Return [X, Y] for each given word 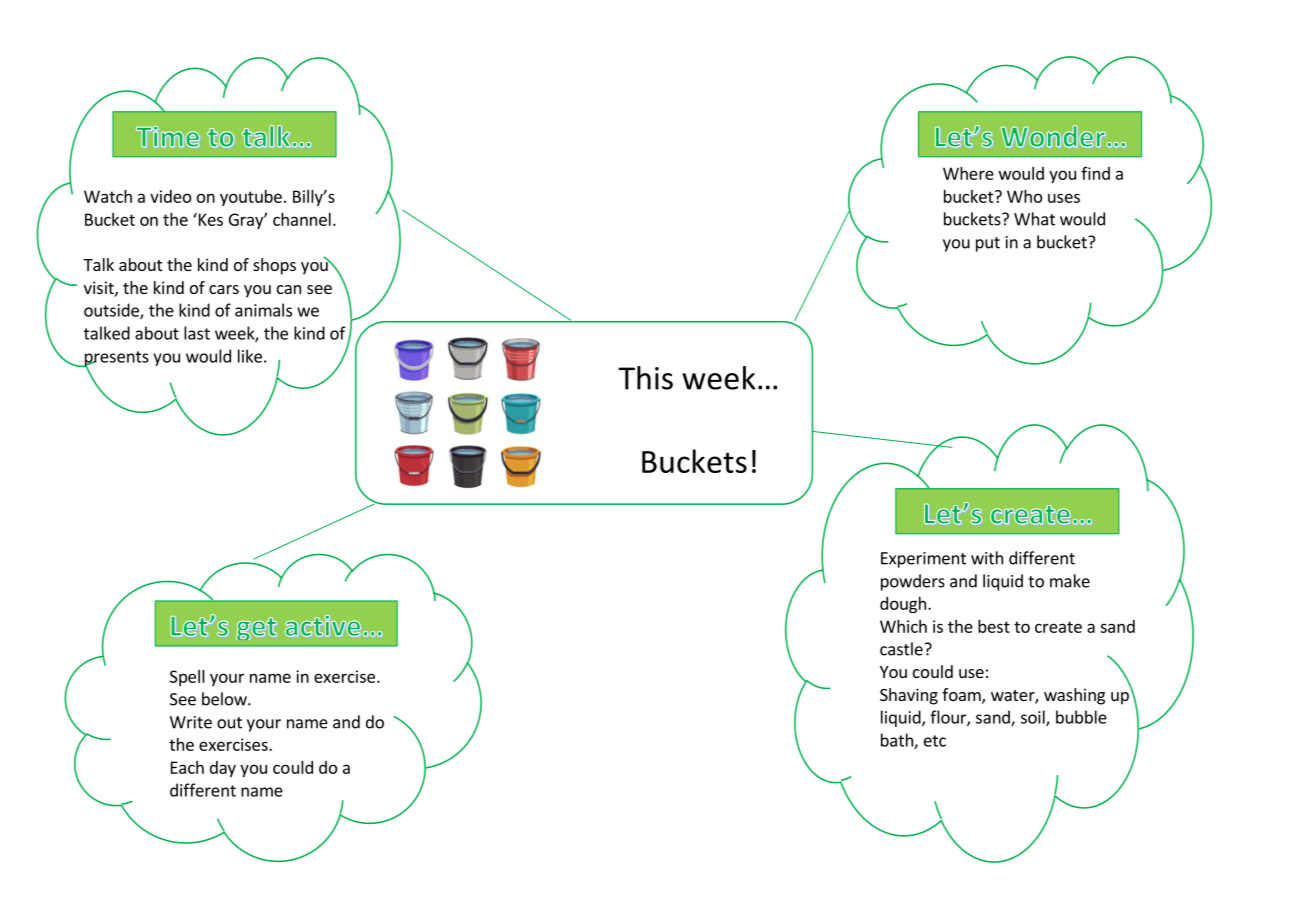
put [988, 244]
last [197, 333]
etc [935, 741]
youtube [251, 198]
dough [903, 605]
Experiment [923, 560]
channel [302, 219]
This [645, 378]
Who [1024, 196]
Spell [187, 678]
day [223, 769]
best [994, 626]
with [987, 558]
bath [898, 741]
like [250, 356]
